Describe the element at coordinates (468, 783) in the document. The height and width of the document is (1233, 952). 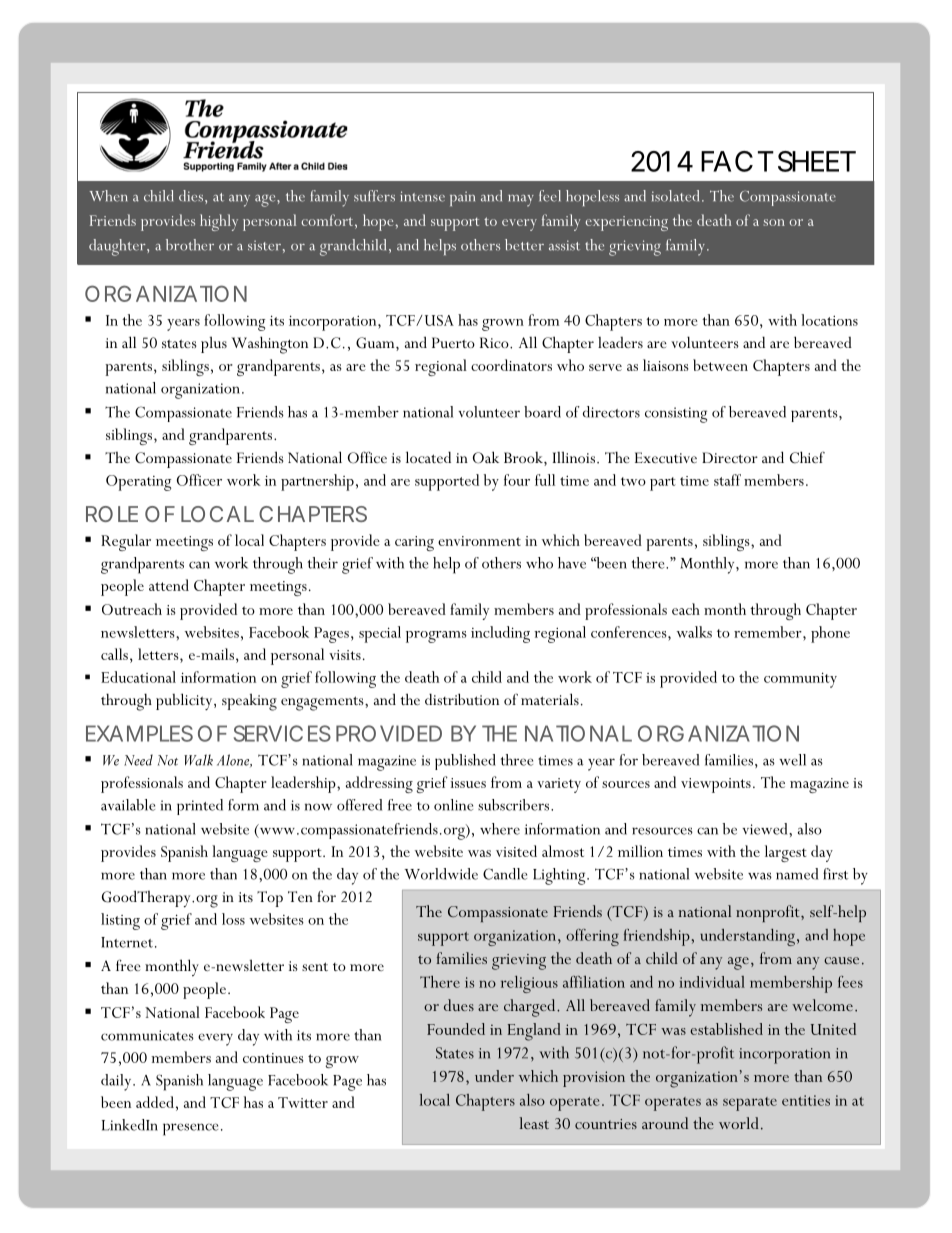
I see `issues` at that location.
